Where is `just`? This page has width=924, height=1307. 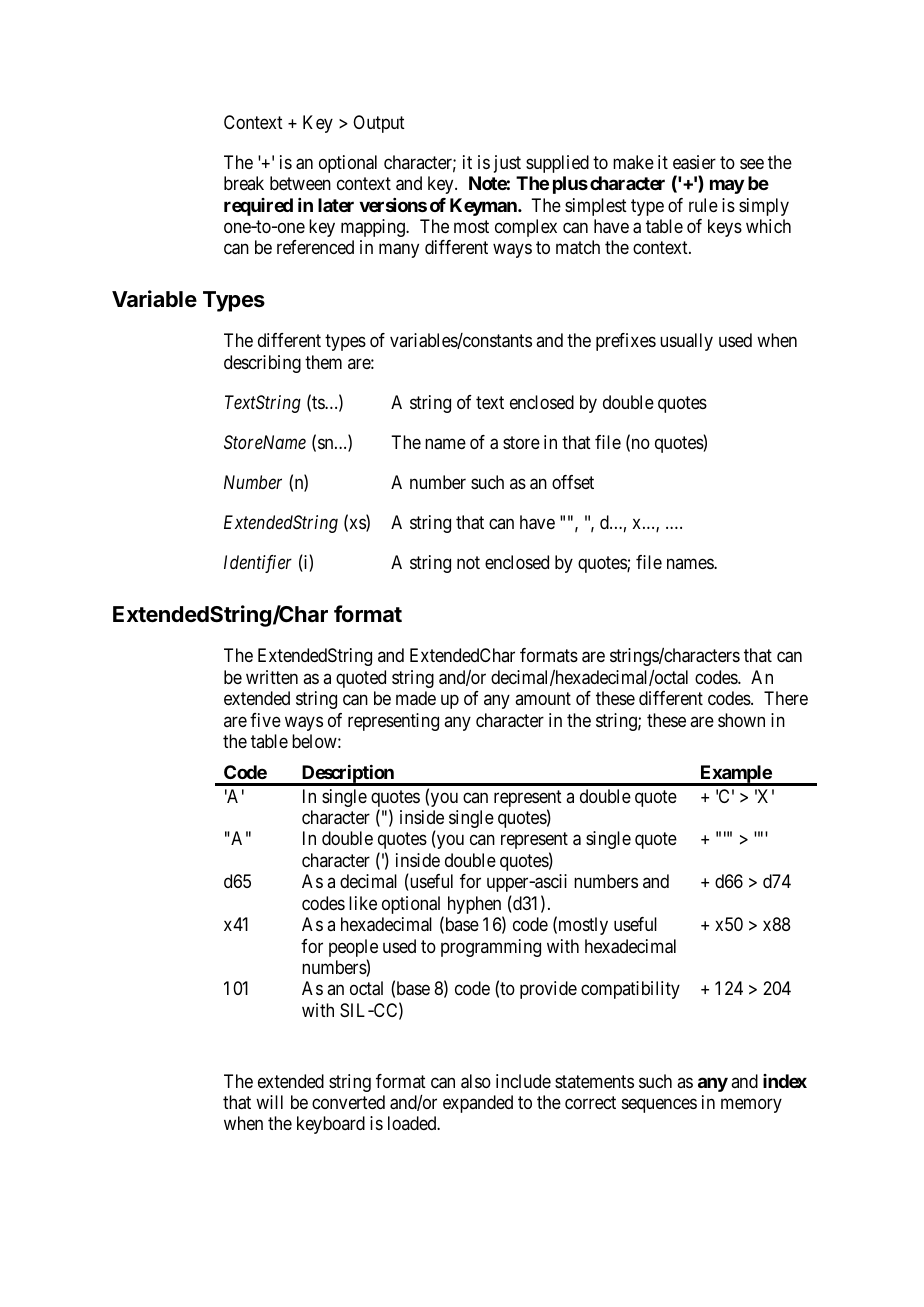 just is located at coordinates (507, 164).
